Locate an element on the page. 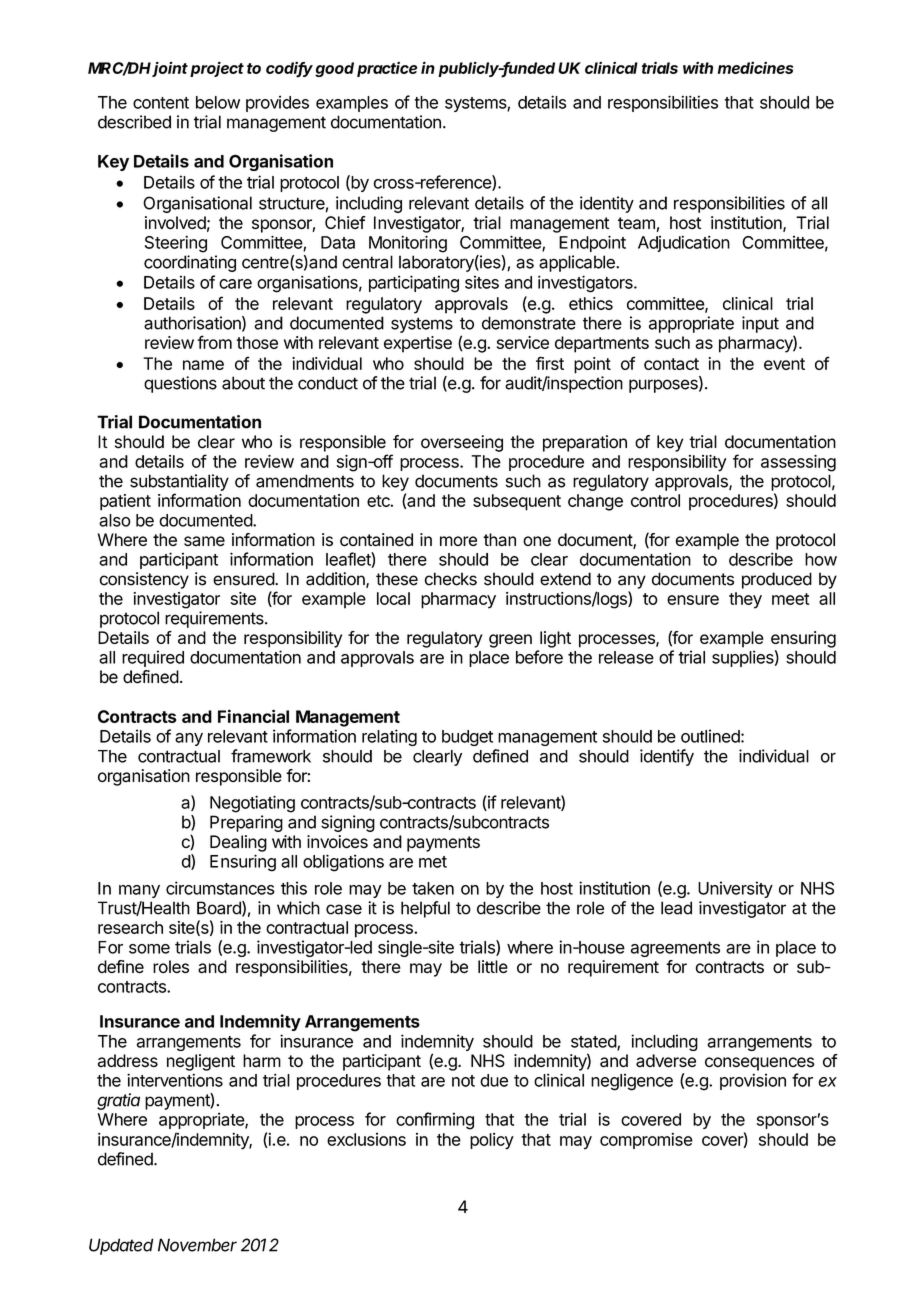 Image resolution: width=924 pixels, height=1310 pixels. University is located at coordinates (735, 889).
